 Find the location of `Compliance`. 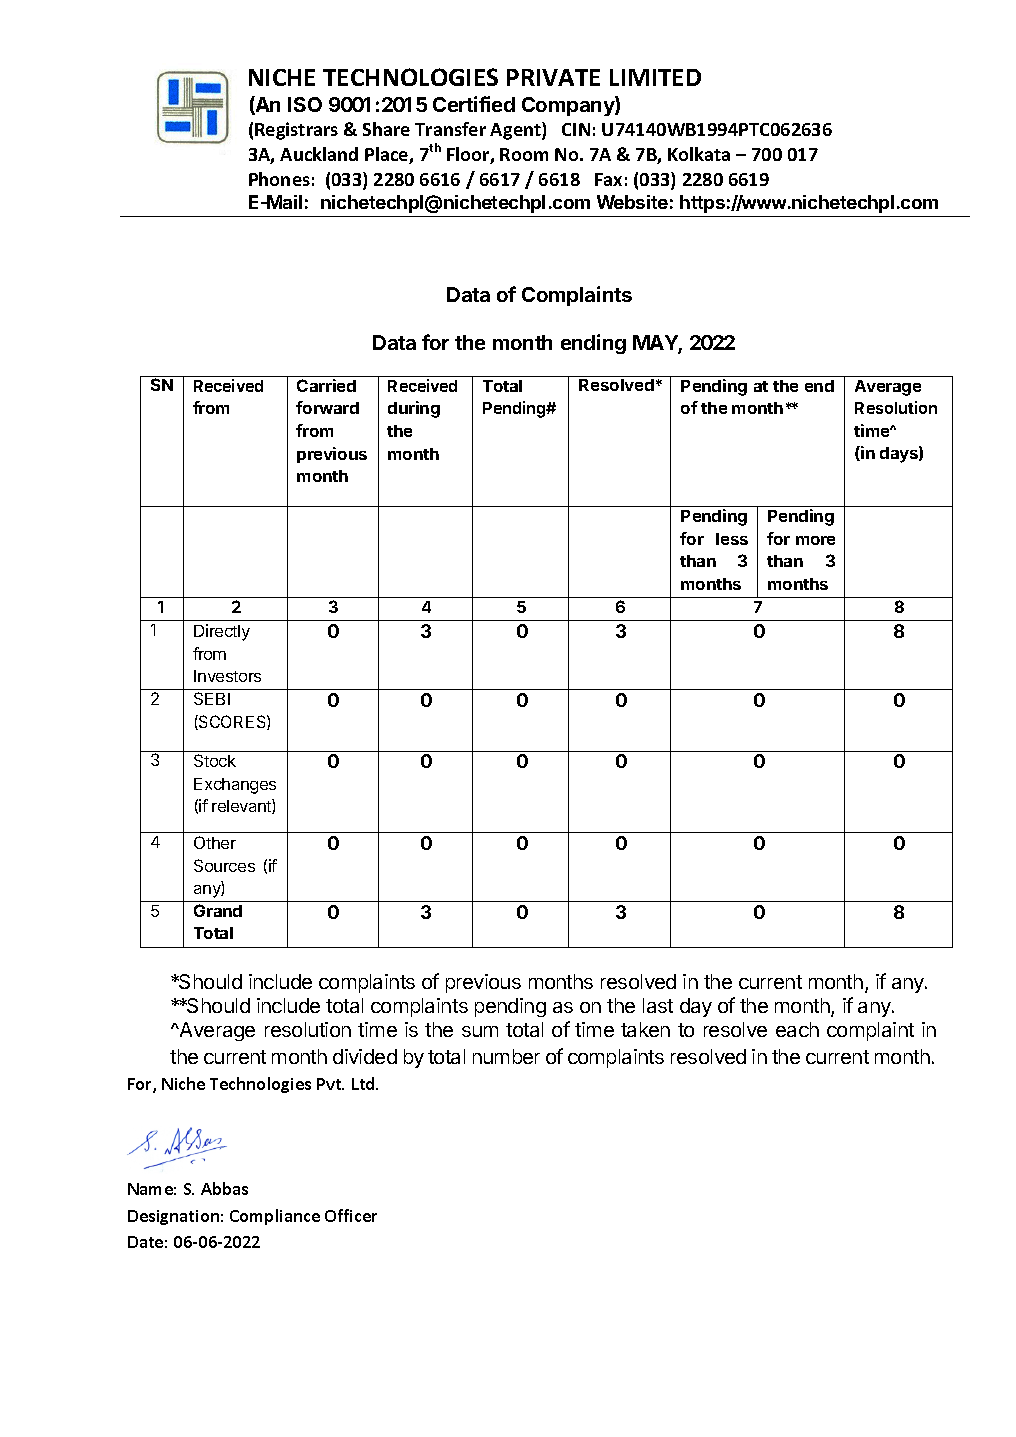

Compliance is located at coordinates (275, 1217).
